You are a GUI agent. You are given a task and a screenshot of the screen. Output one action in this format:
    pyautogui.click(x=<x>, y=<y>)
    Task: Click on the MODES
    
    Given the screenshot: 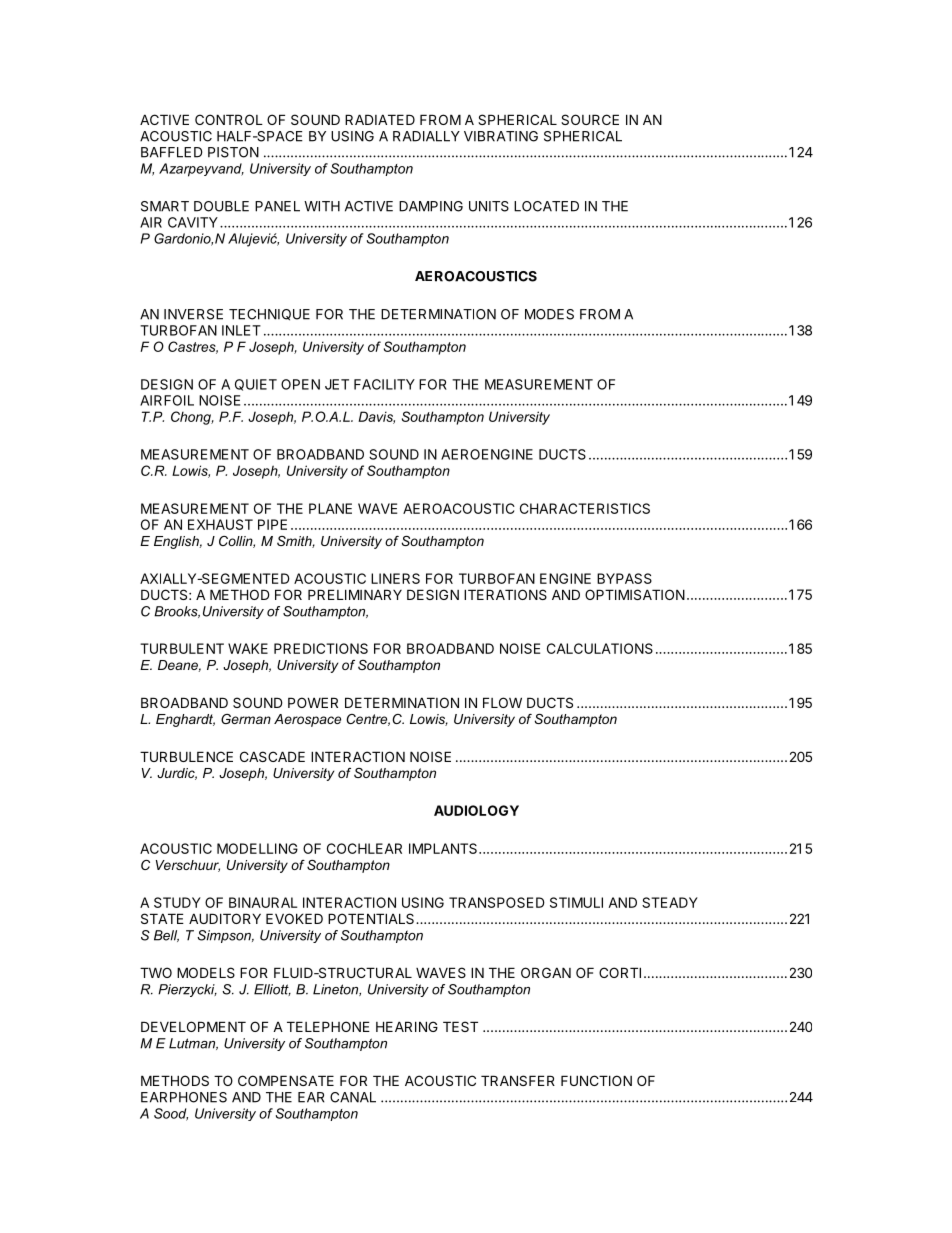 What is the action you would take?
    pyautogui.click(x=549, y=314)
